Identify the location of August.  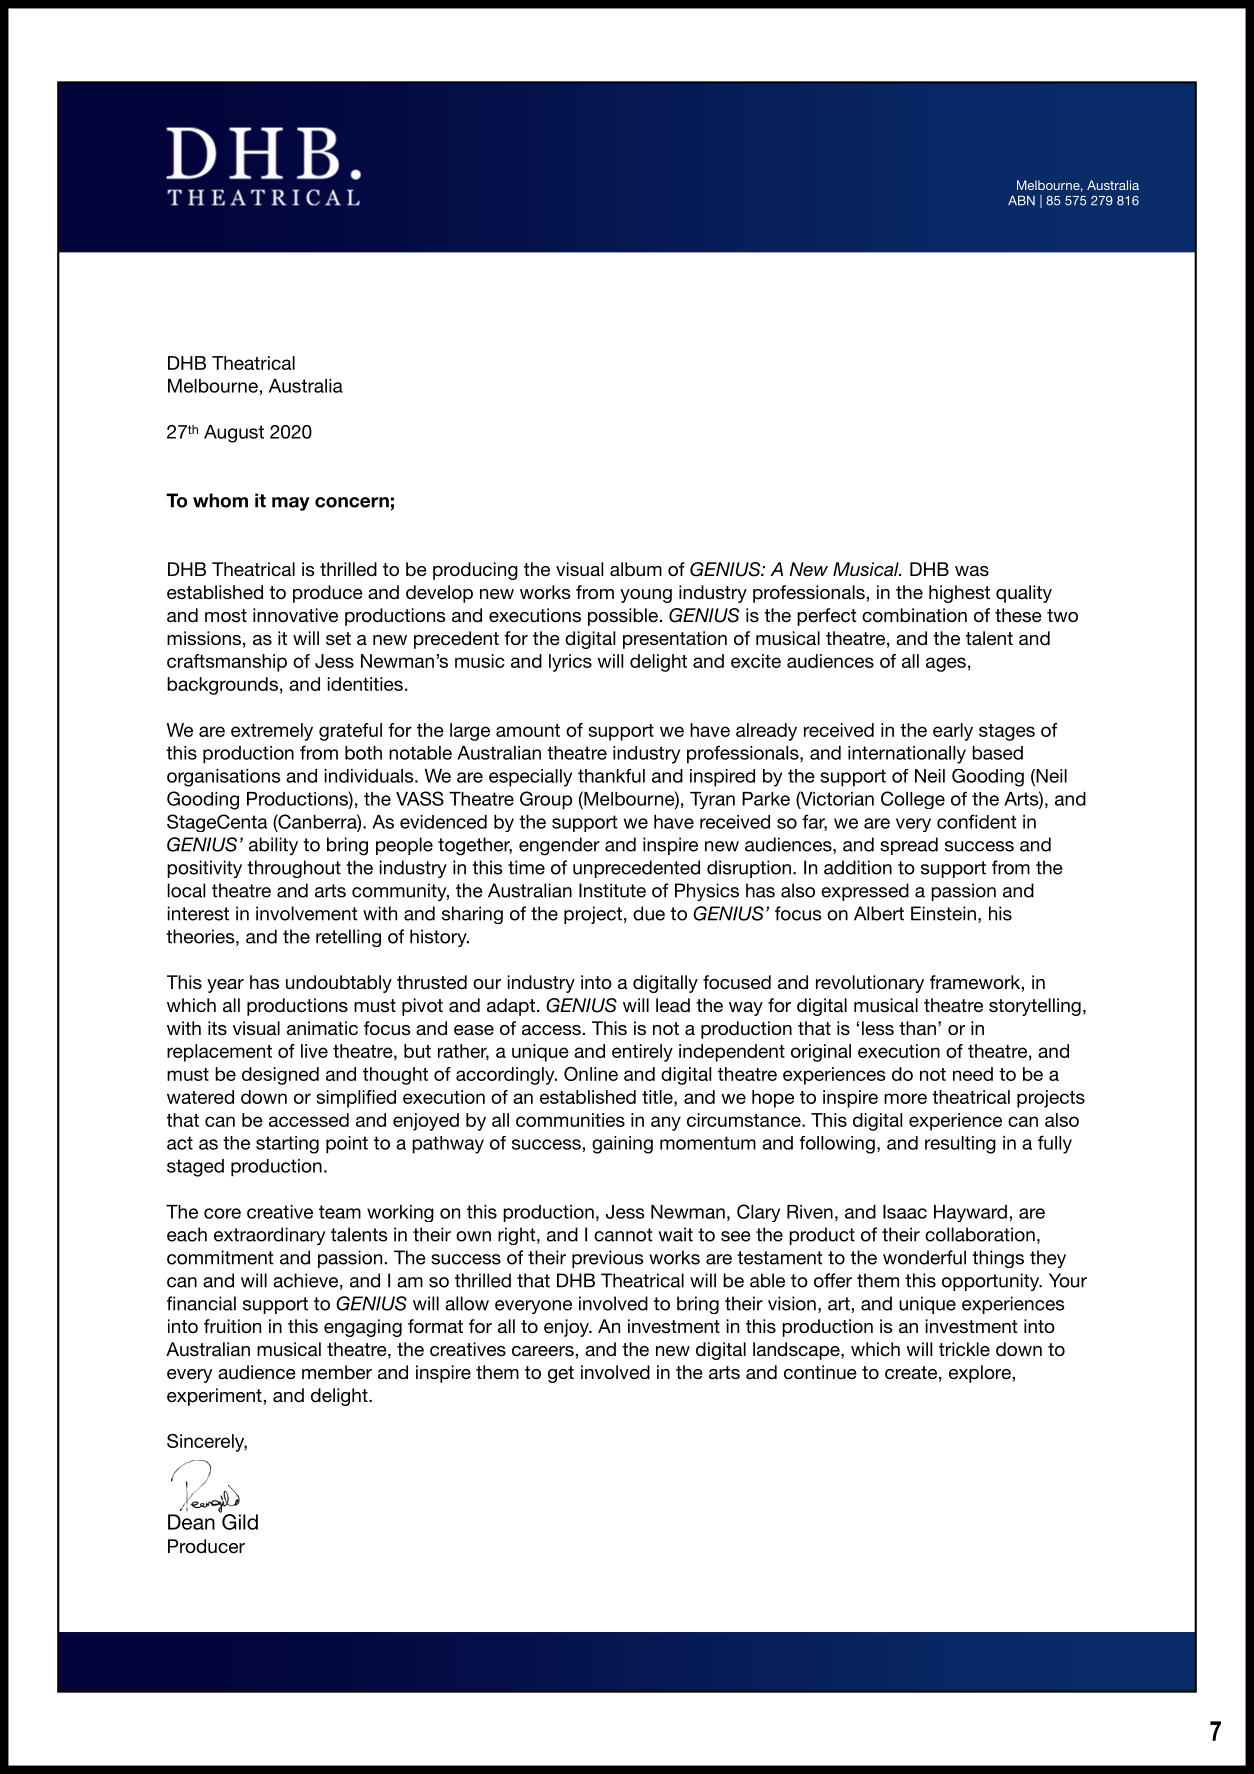
(234, 434).
